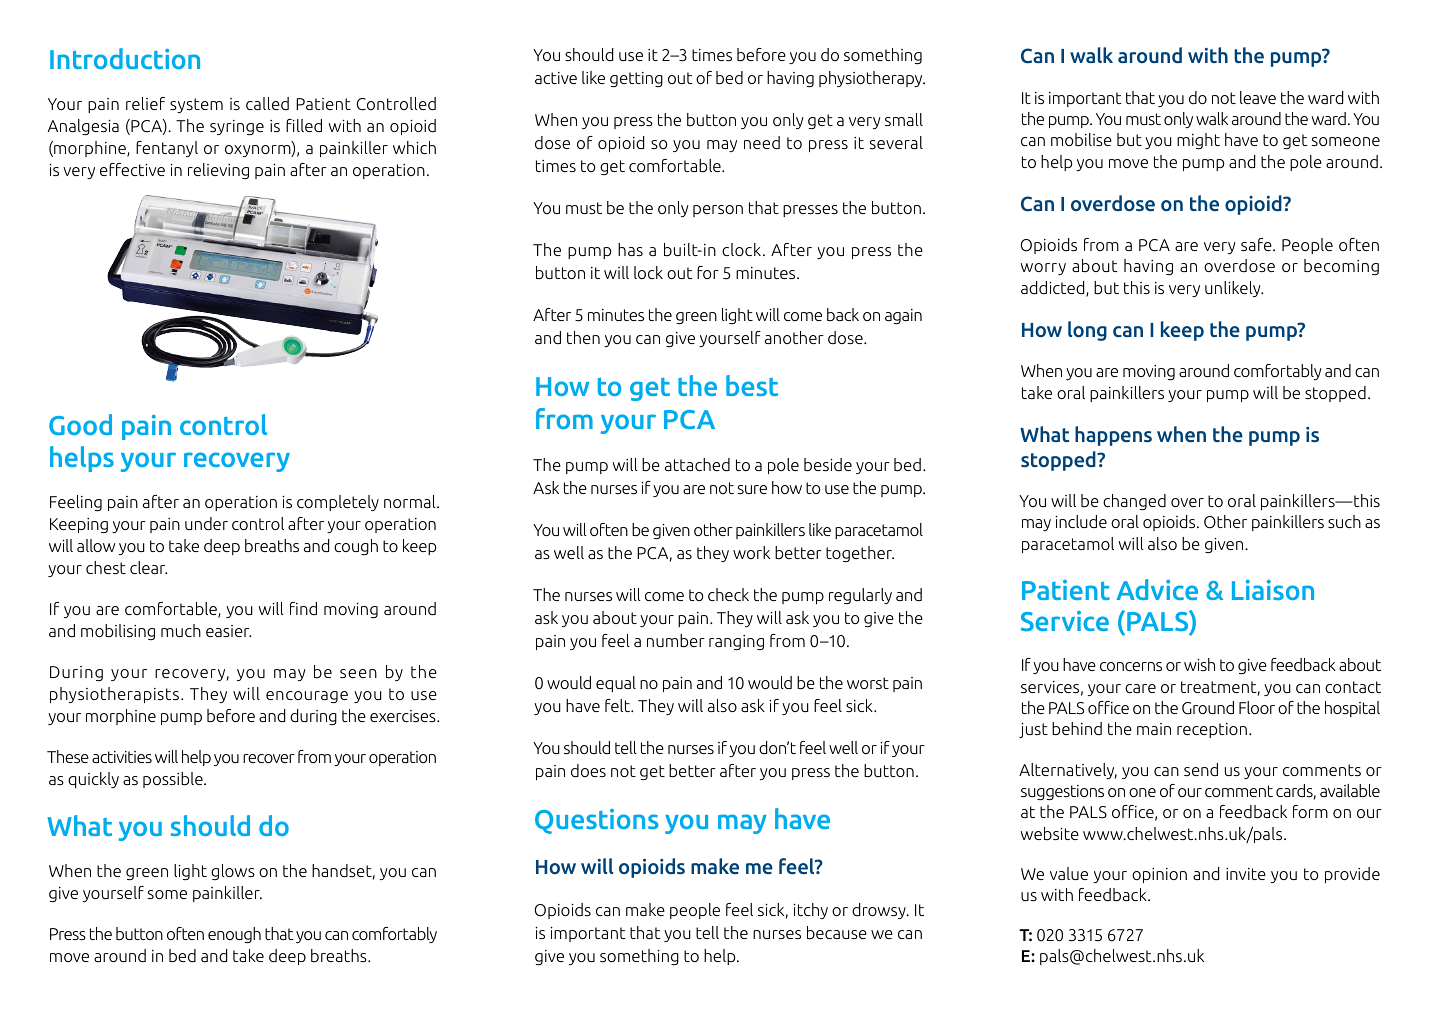 The image size is (1429, 1011). I want to click on Ground, so click(1208, 708).
